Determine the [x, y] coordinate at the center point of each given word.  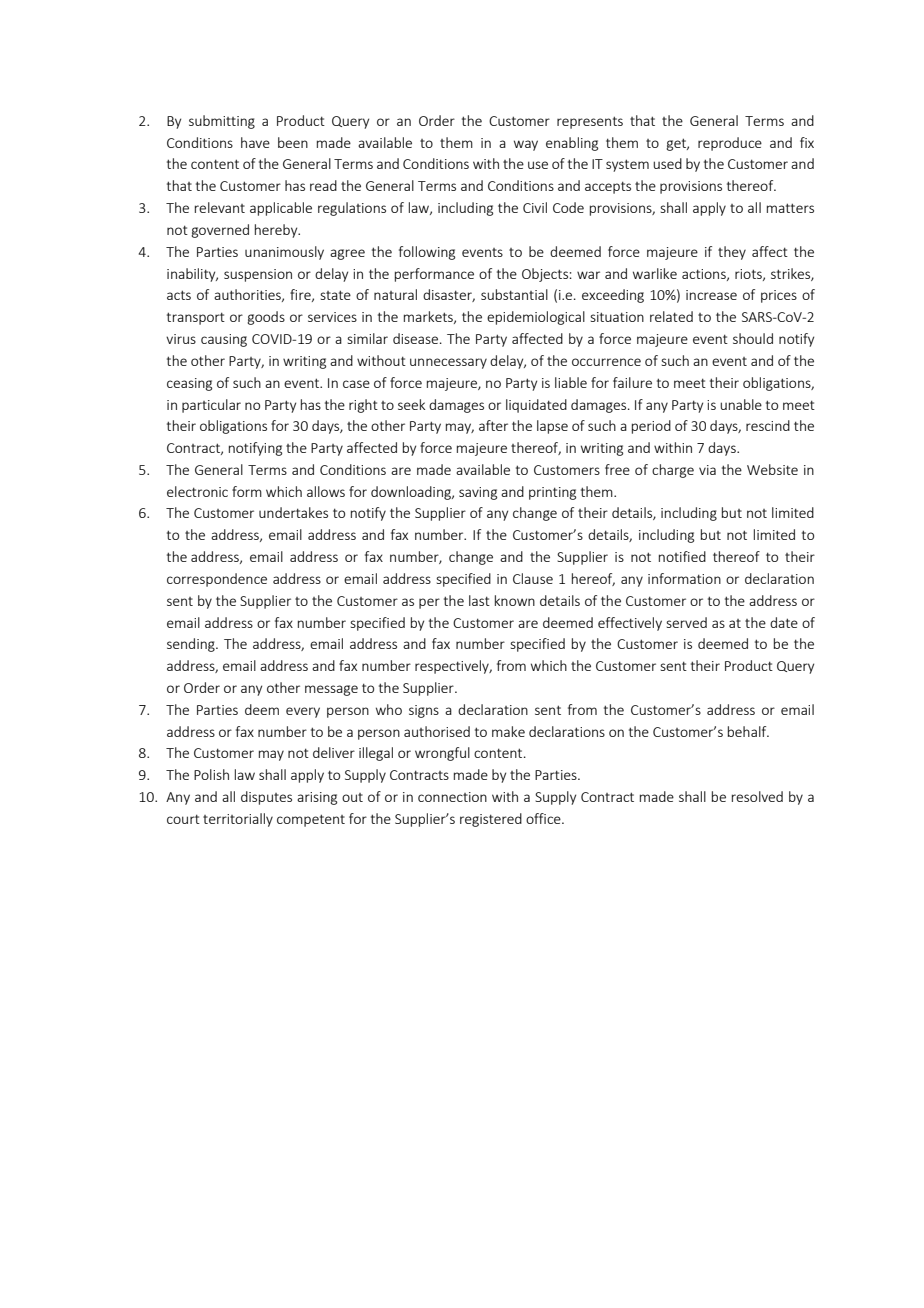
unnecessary [448, 363]
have [255, 142]
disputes [266, 798]
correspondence [217, 580]
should [753, 338]
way [526, 145]
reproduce [730, 144]
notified [682, 556]
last [479, 600]
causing [224, 340]
